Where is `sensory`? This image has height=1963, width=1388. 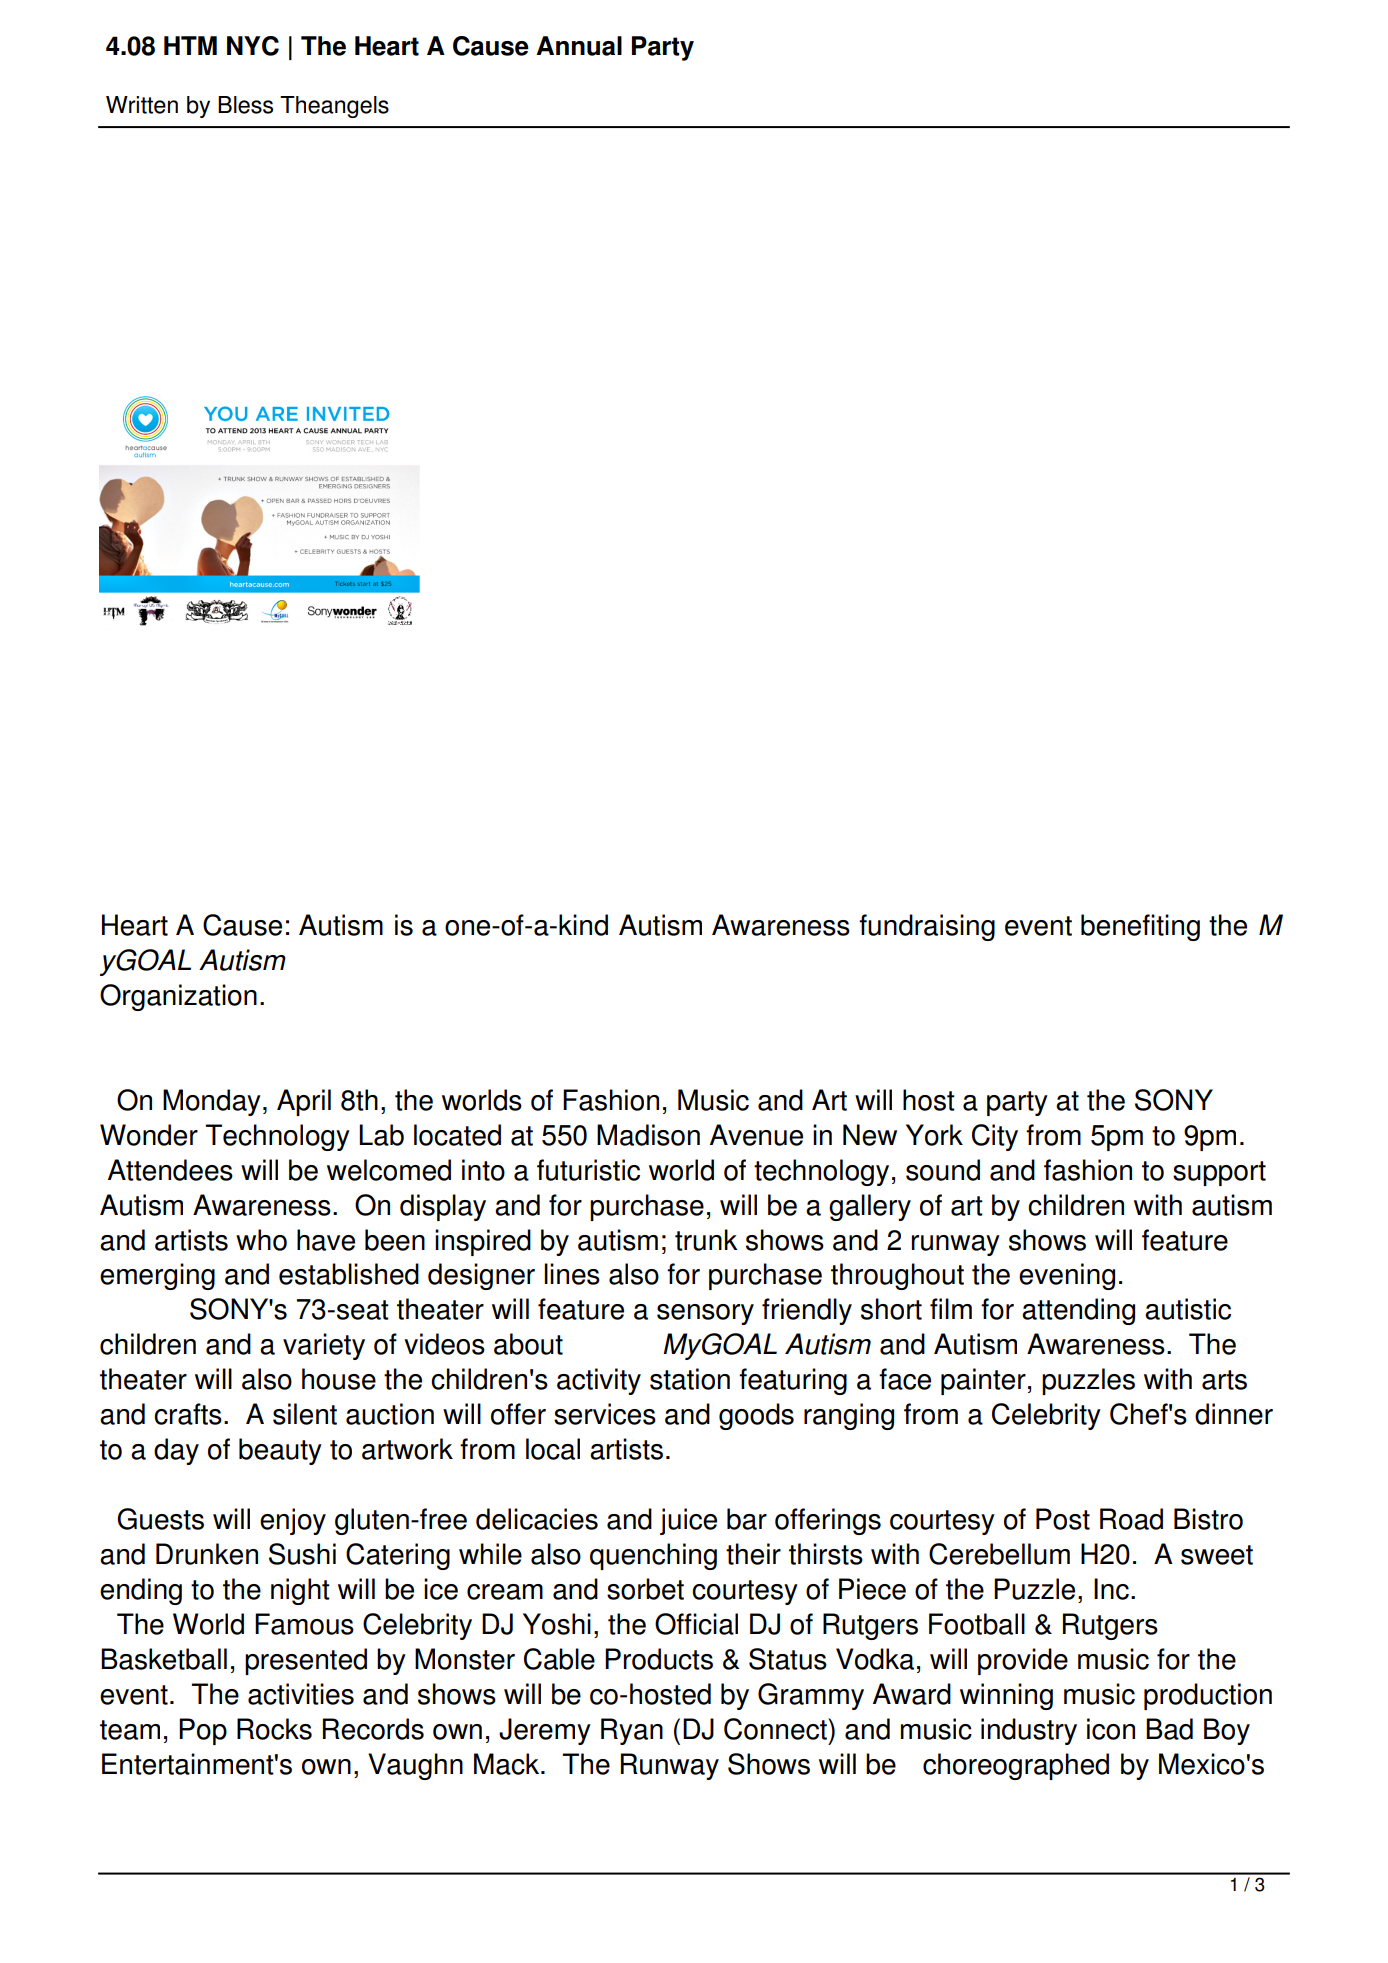 sensory is located at coordinates (705, 1314).
